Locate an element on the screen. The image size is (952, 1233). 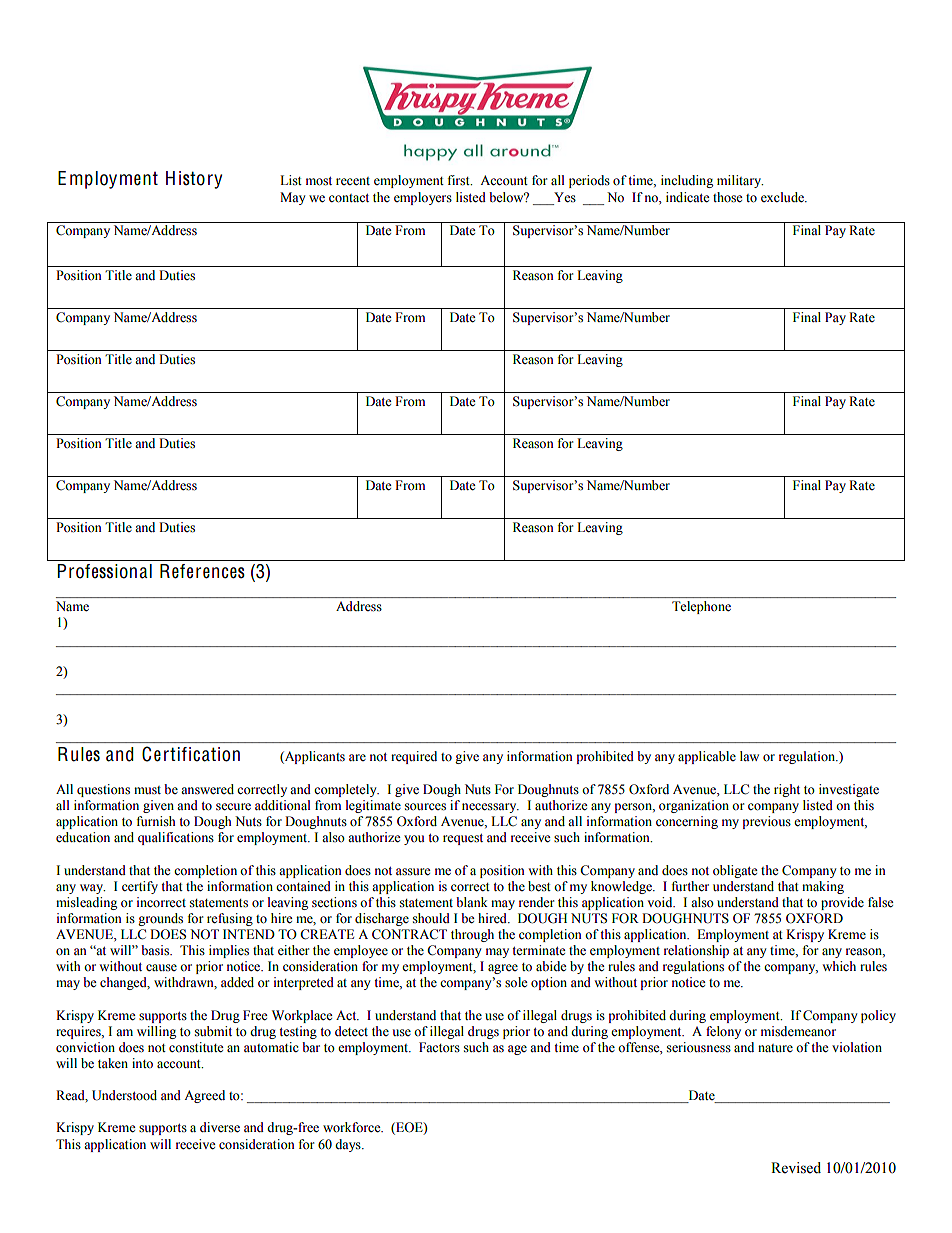
grounds is located at coordinates (160, 919).
